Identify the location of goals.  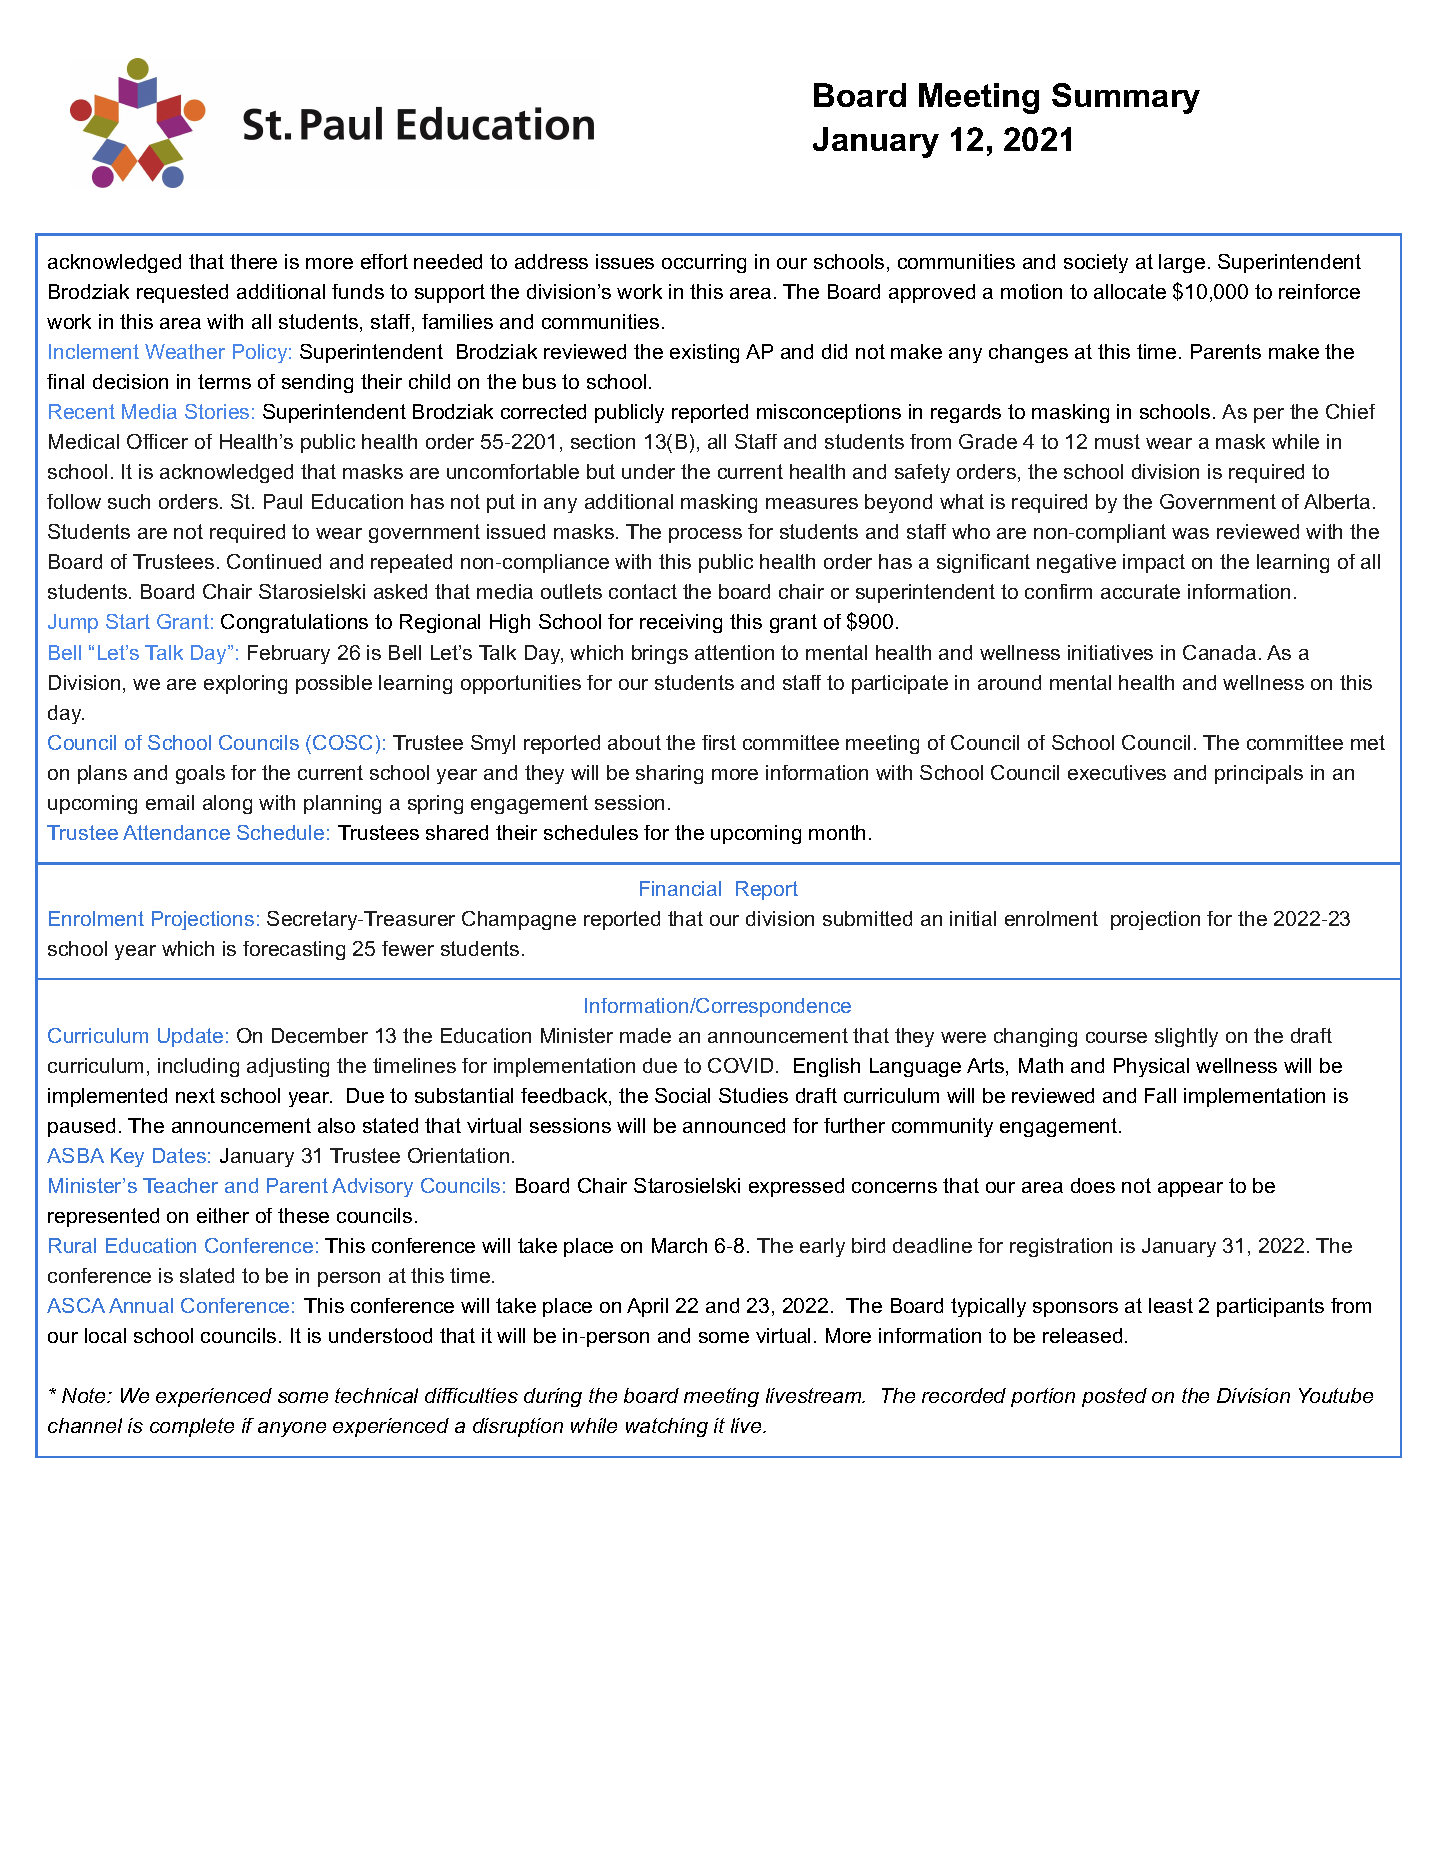
(200, 774).
